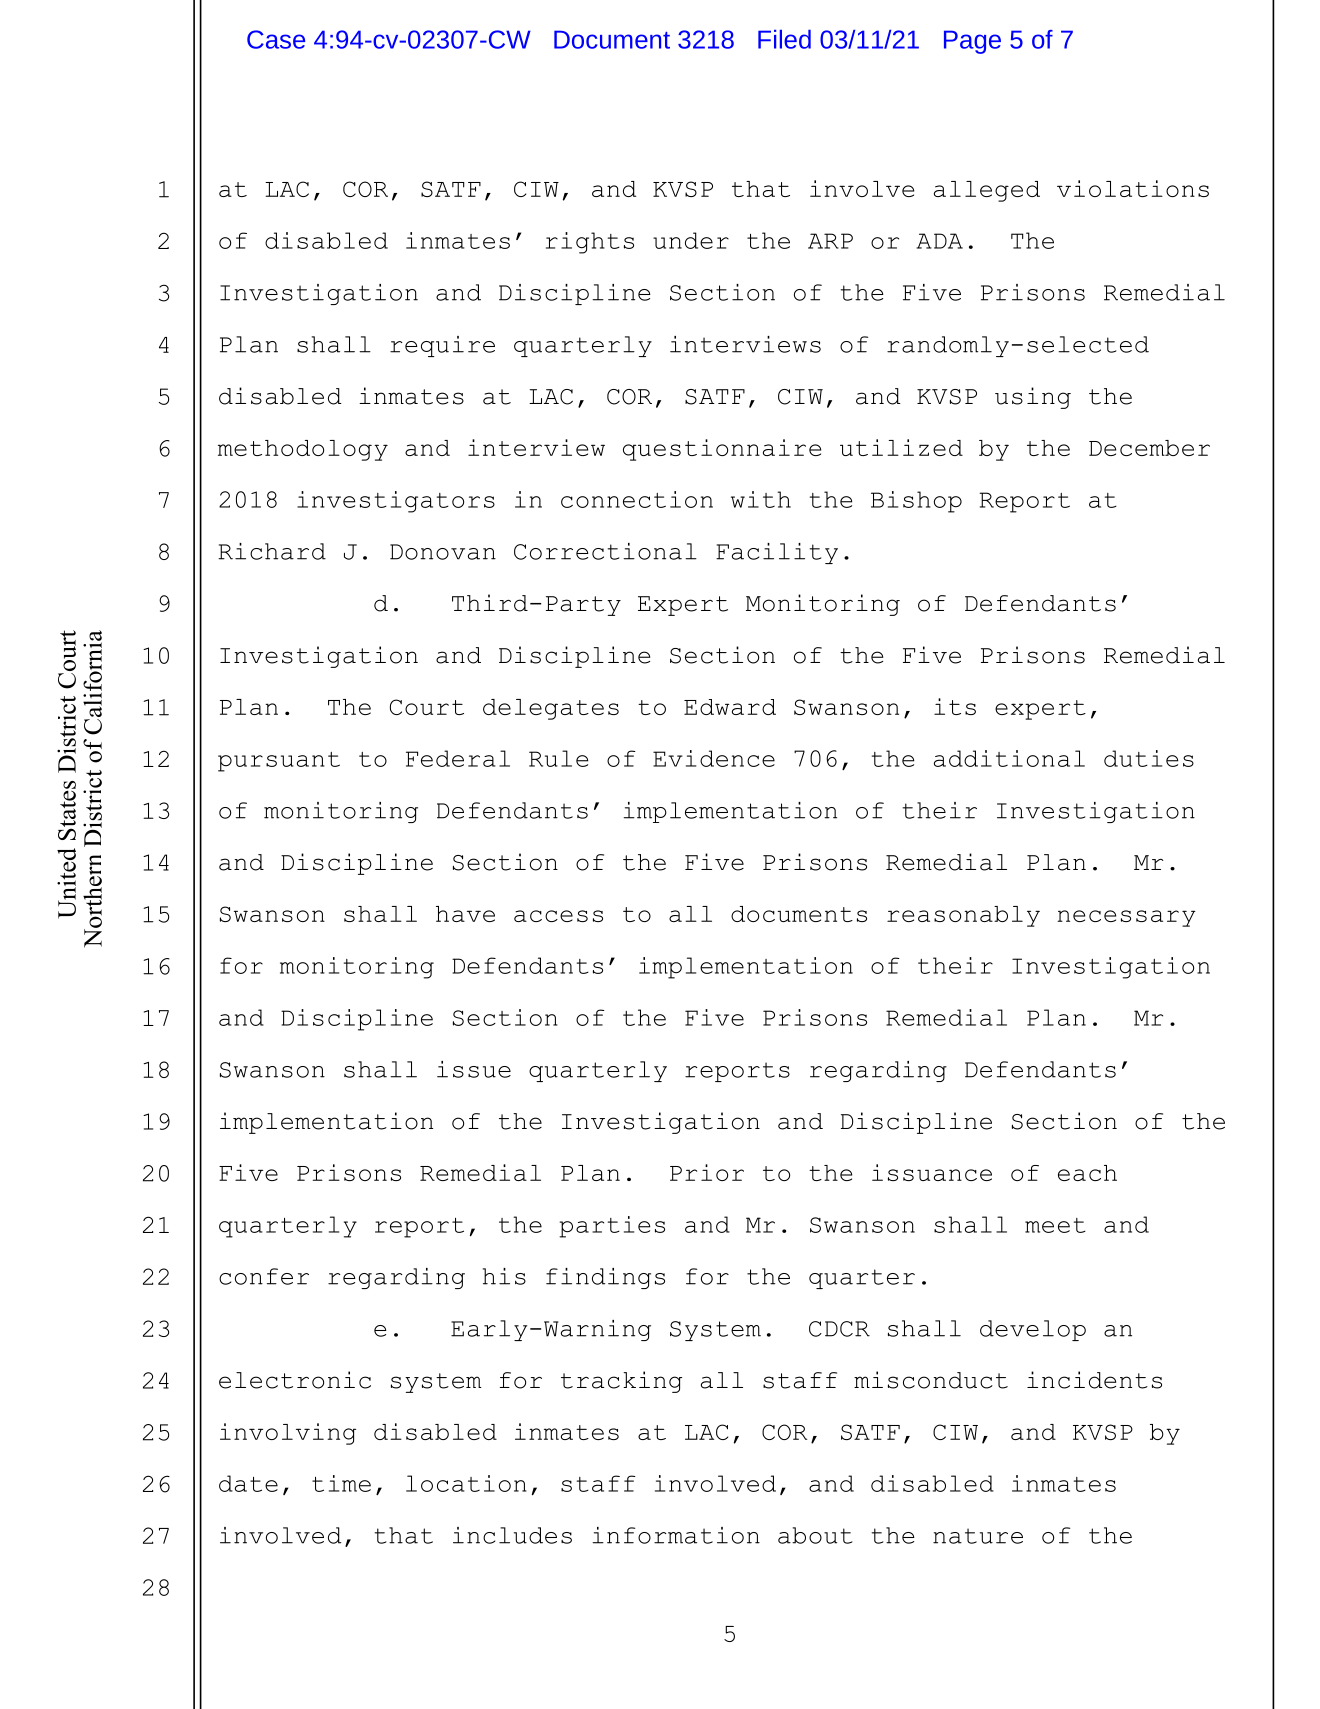 The width and height of the image is (1320, 1709). Describe the element at coordinates (972, 42) in the image. I see `Page` at that location.
